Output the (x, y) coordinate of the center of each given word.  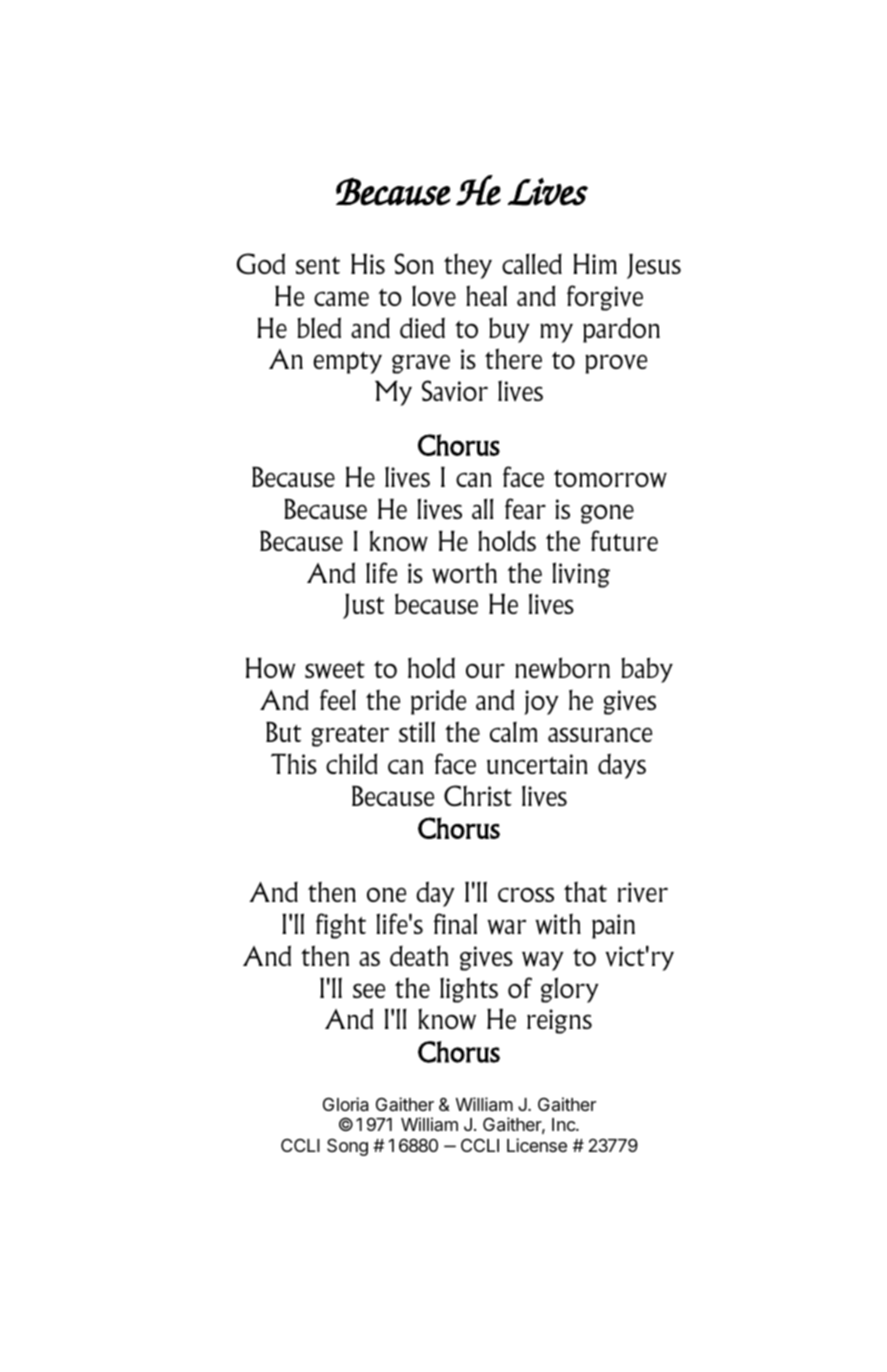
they (468, 266)
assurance (600, 734)
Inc (564, 1124)
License (537, 1145)
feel (338, 699)
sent (318, 265)
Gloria (346, 1104)
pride (438, 702)
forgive (605, 298)
